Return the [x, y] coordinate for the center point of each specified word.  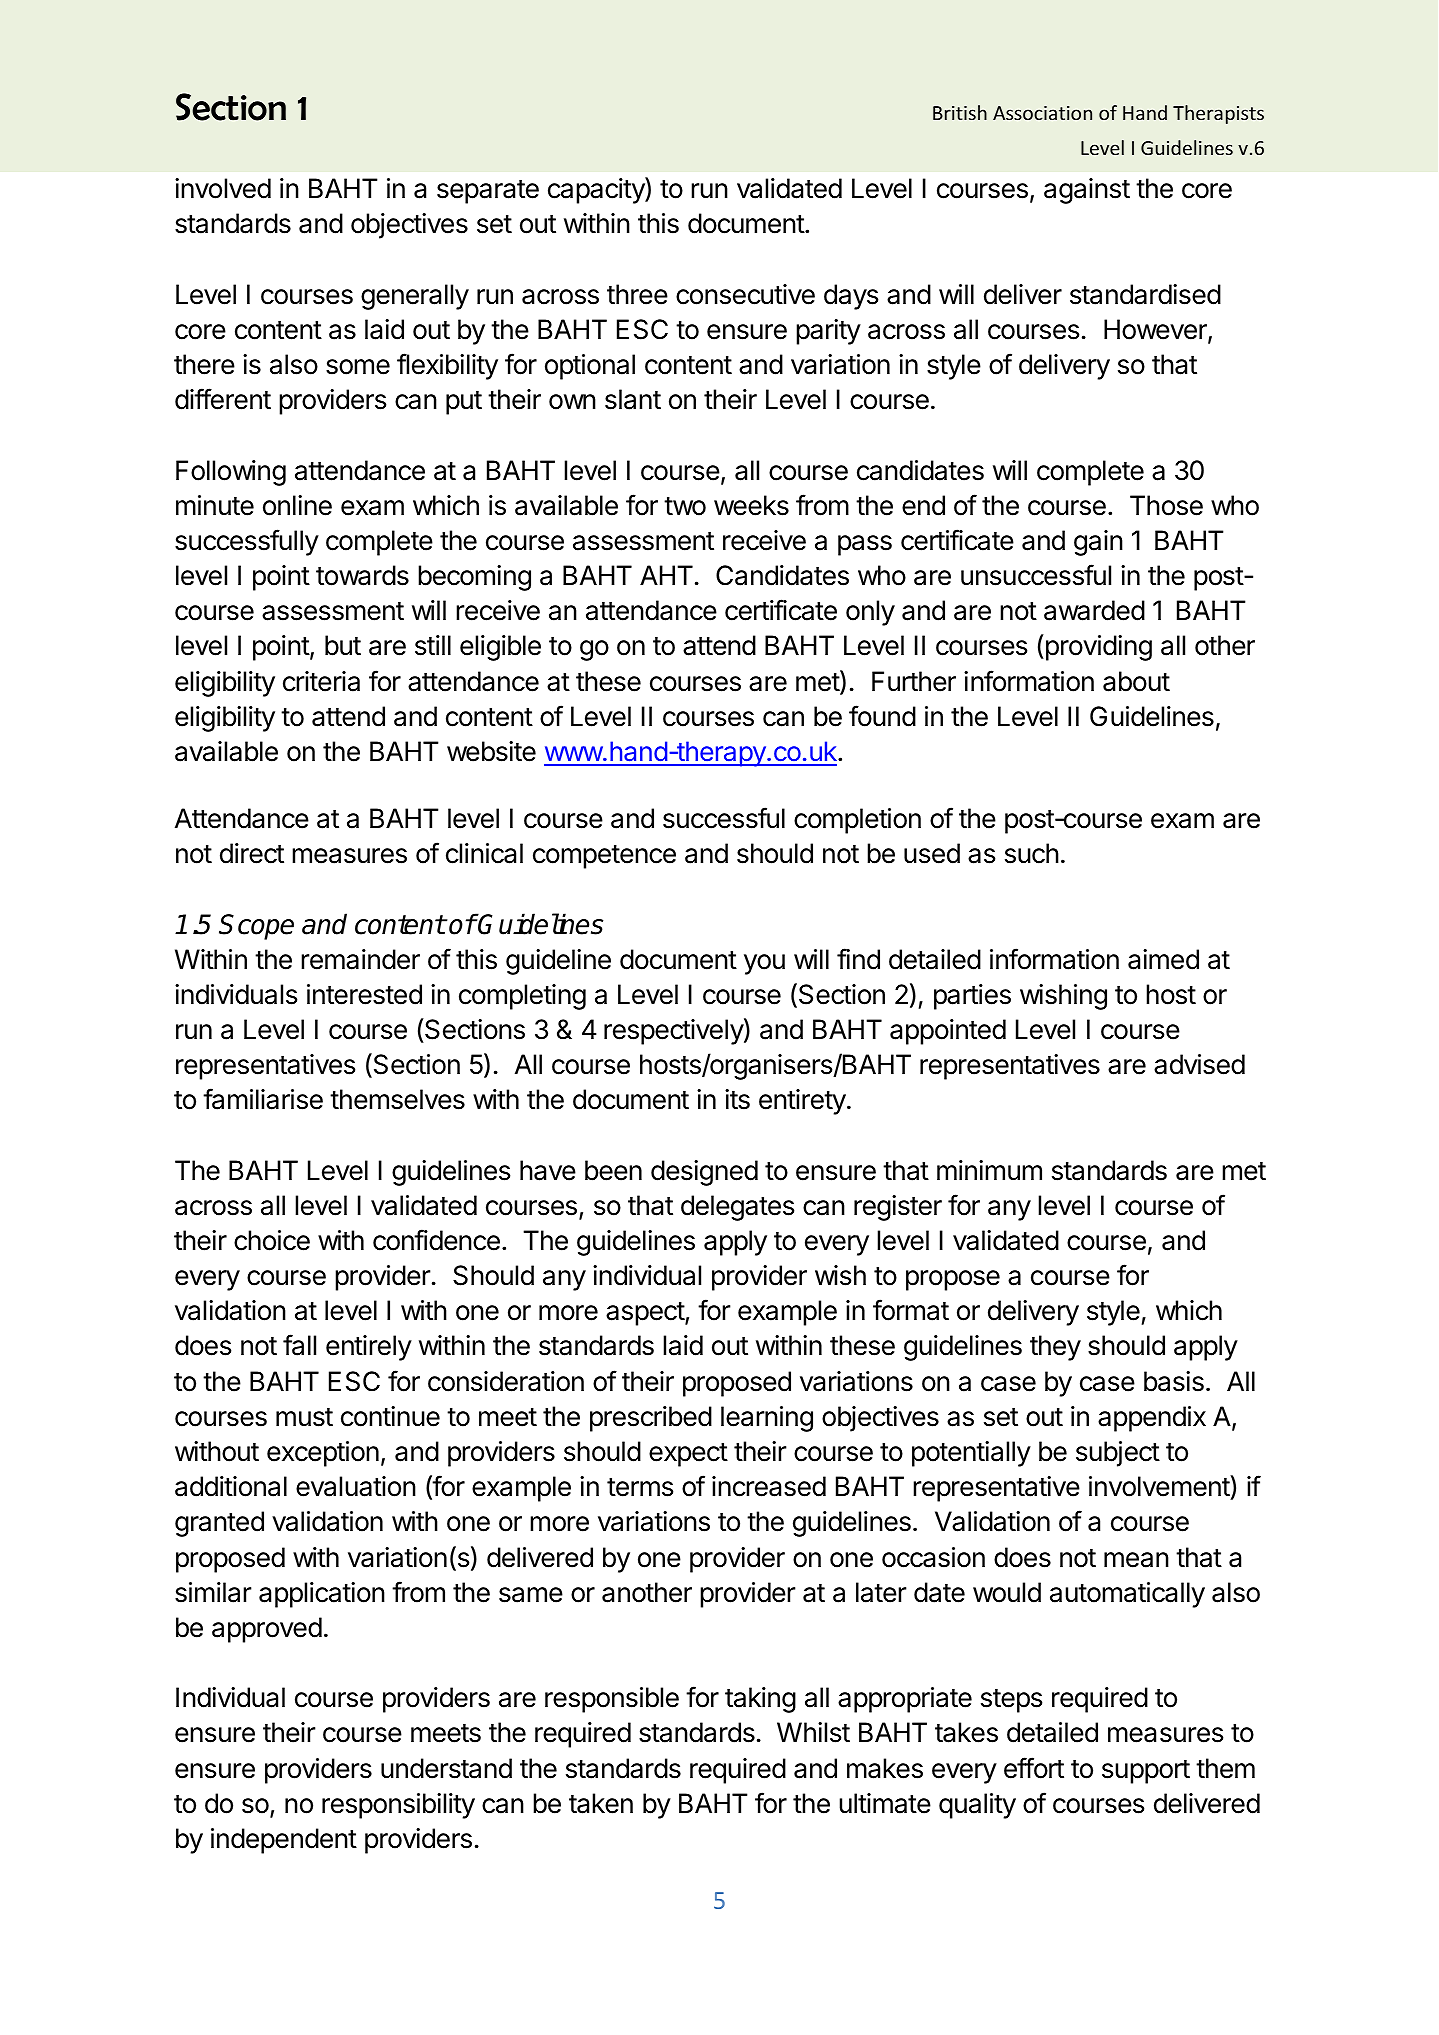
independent [284, 1841]
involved [223, 188]
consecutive [745, 294]
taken [601, 1803]
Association [1042, 113]
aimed [1163, 959]
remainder [360, 959]
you [764, 964]
